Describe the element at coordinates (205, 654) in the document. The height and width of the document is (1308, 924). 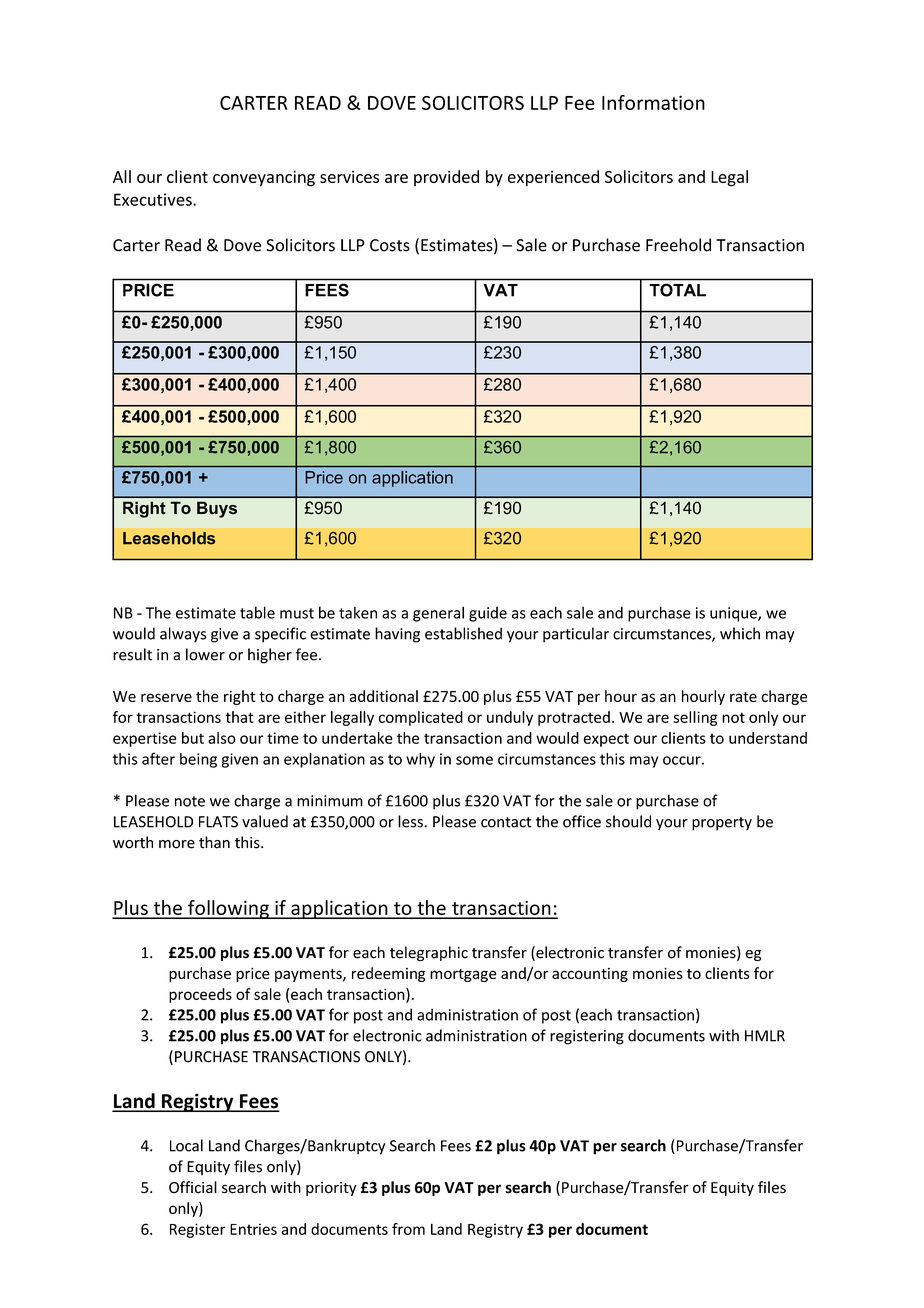
I see `lower` at that location.
